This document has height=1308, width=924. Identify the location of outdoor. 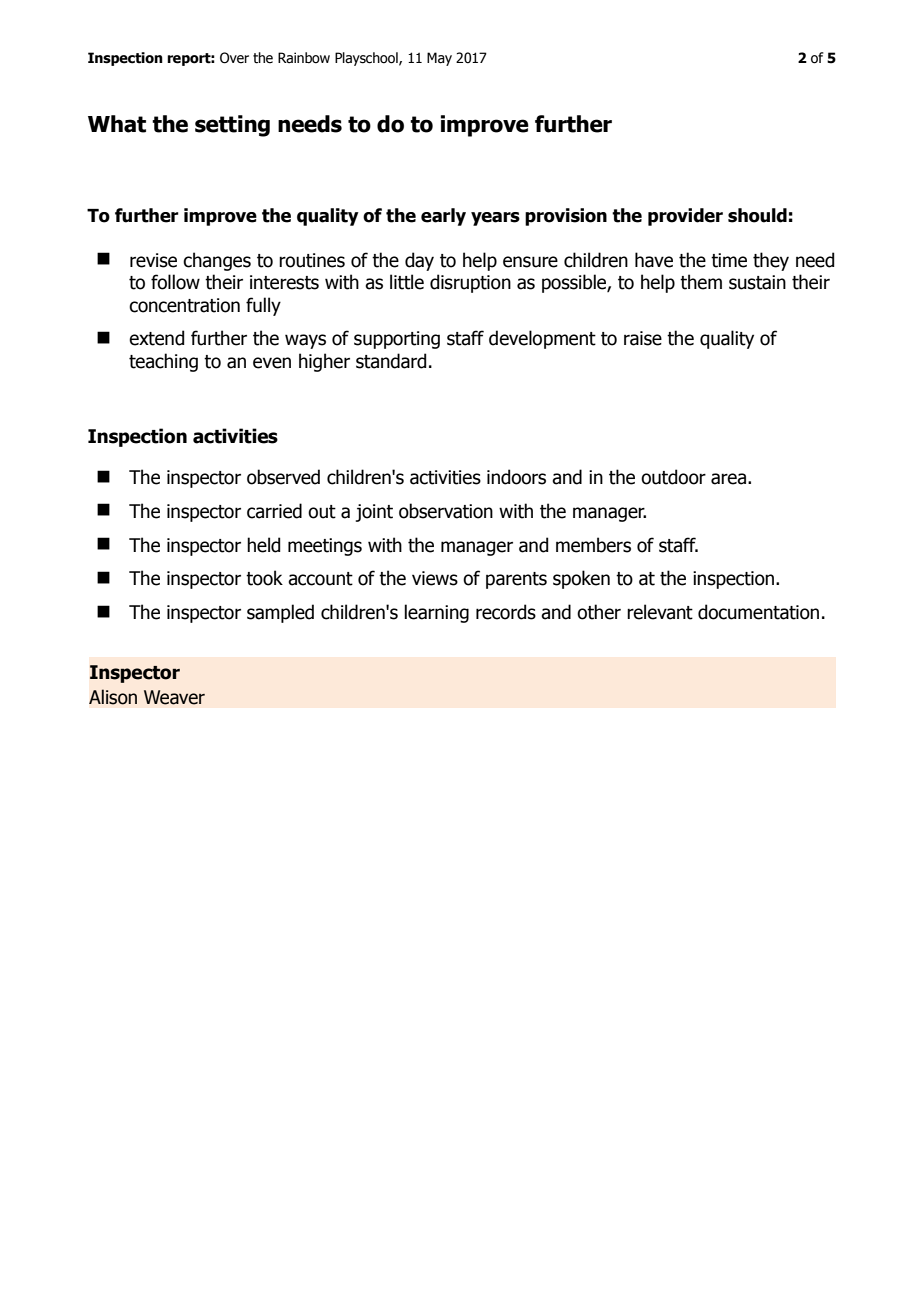
(673, 477).
